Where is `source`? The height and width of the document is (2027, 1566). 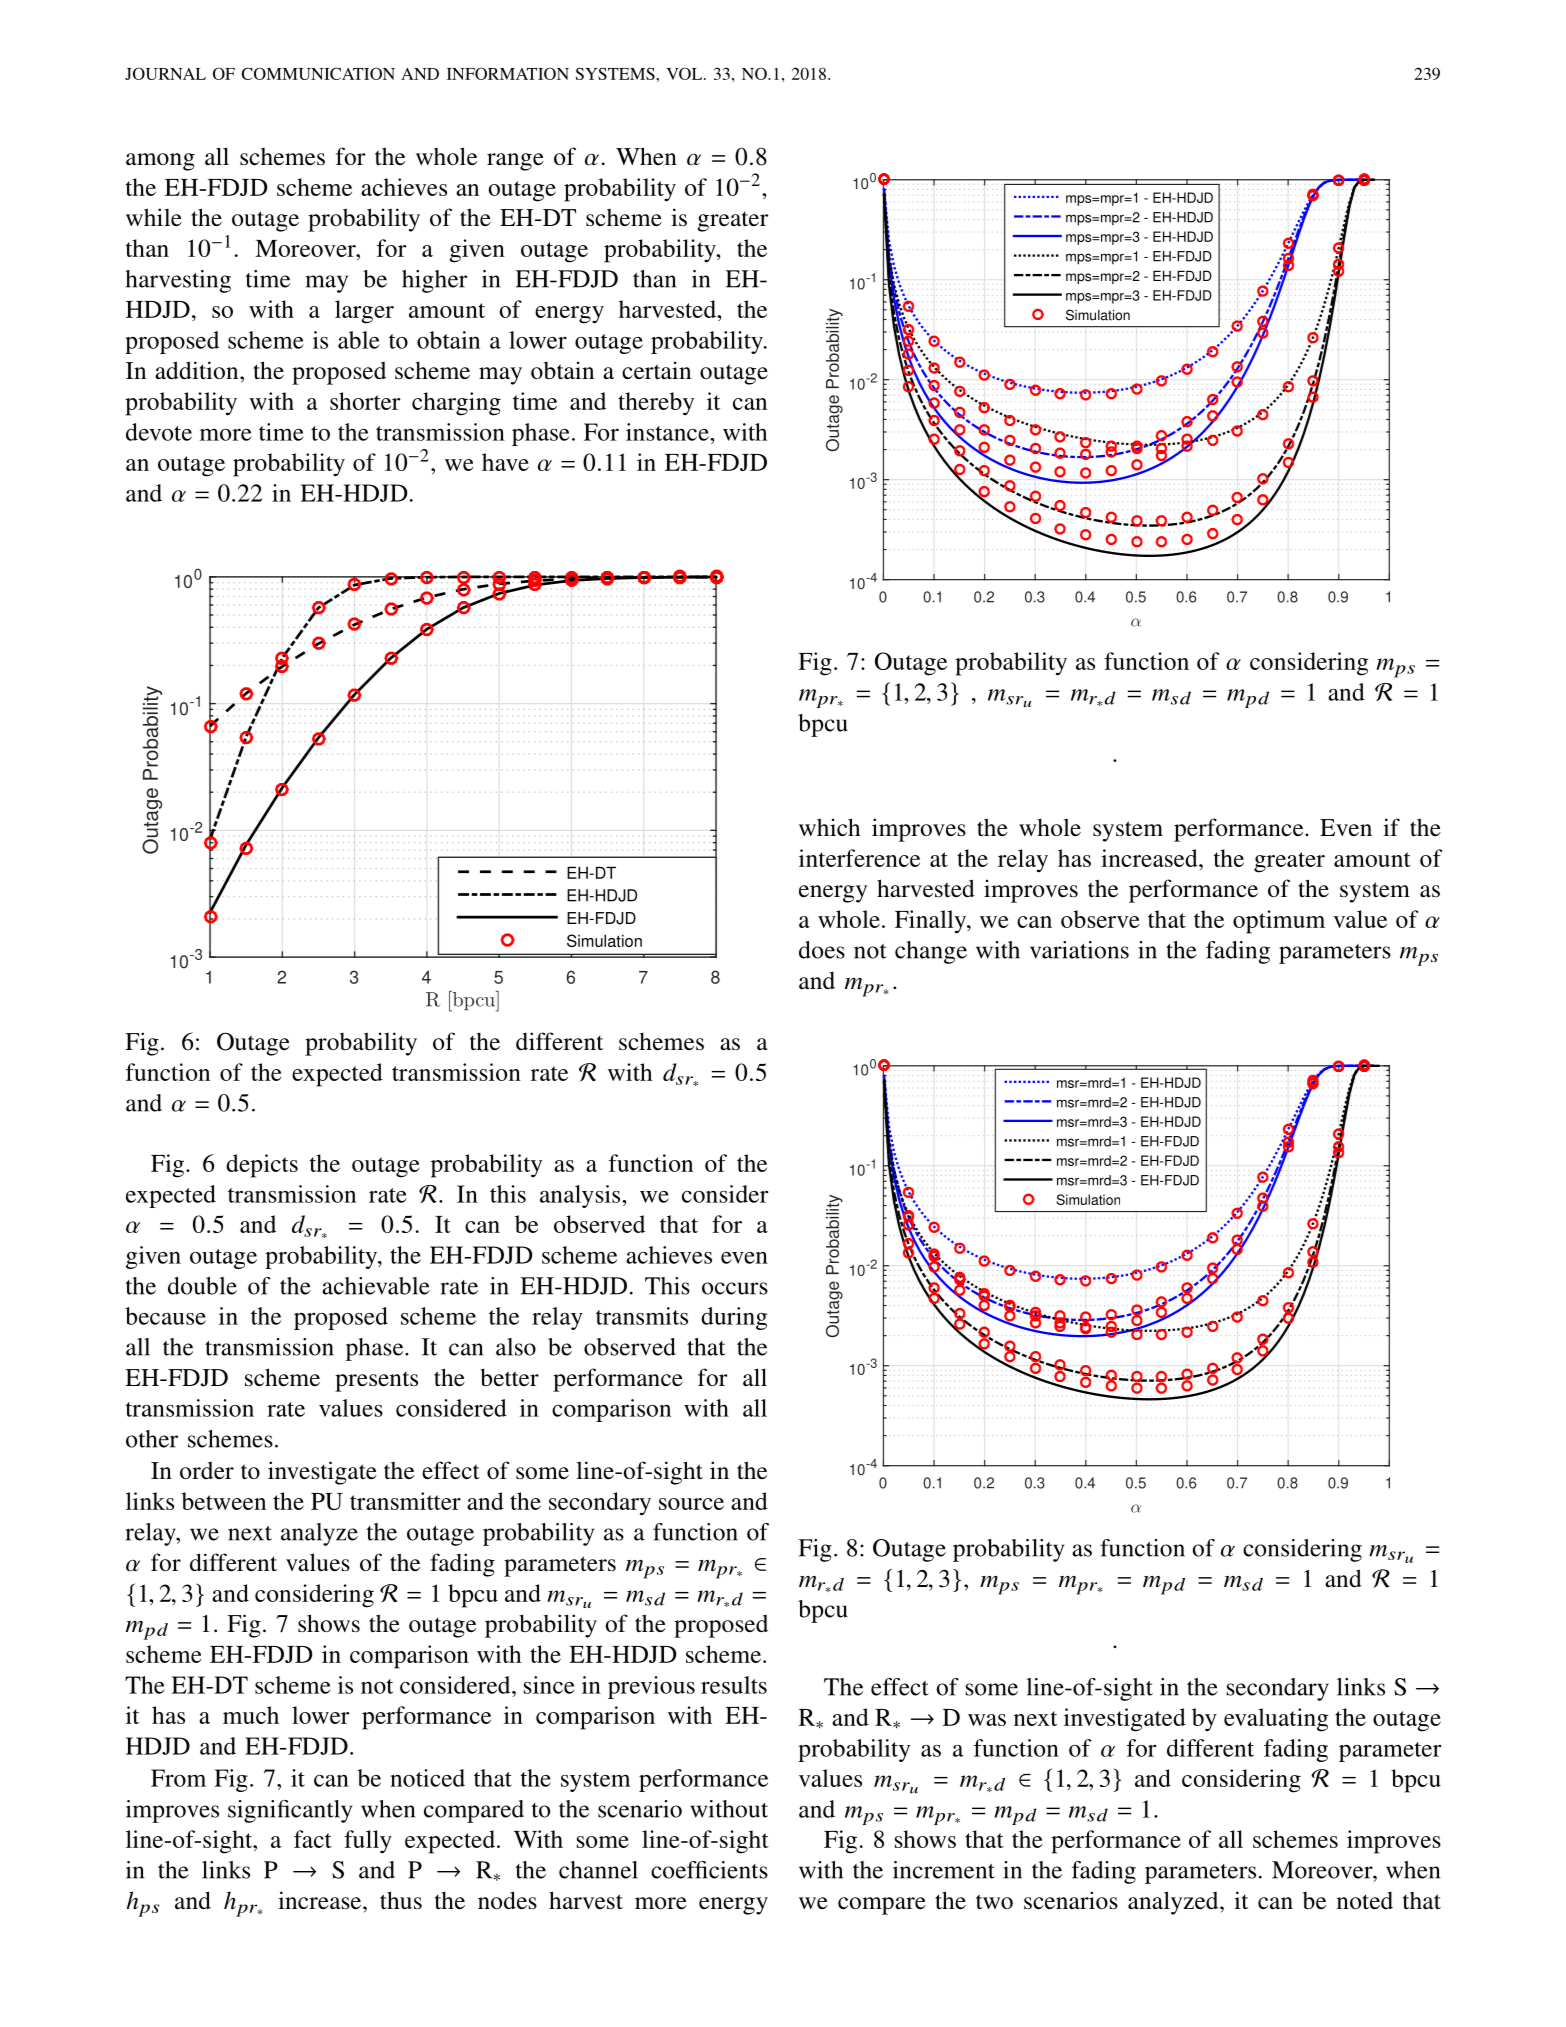 source is located at coordinates (691, 1504).
